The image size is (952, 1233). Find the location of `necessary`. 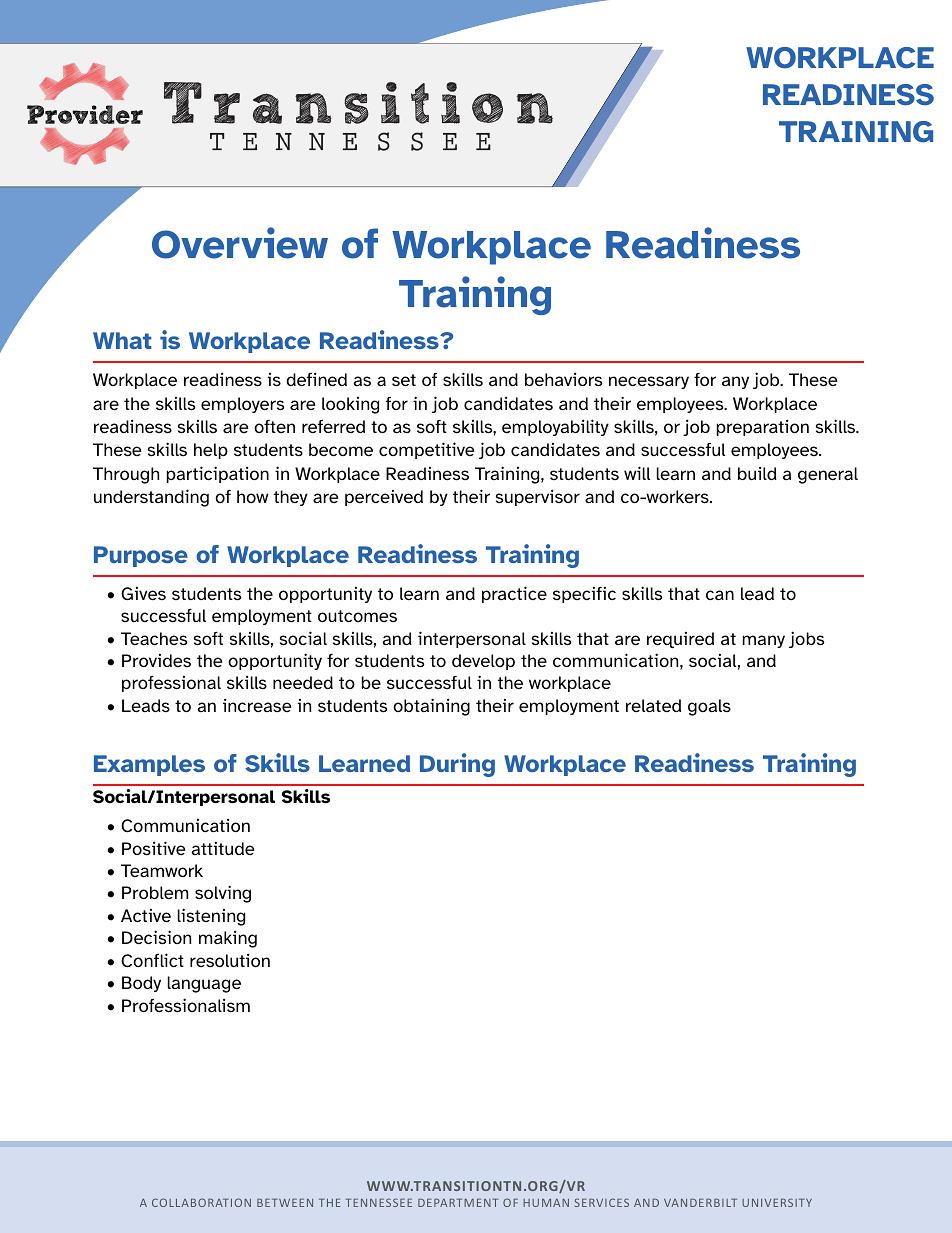

necessary is located at coordinates (649, 382).
